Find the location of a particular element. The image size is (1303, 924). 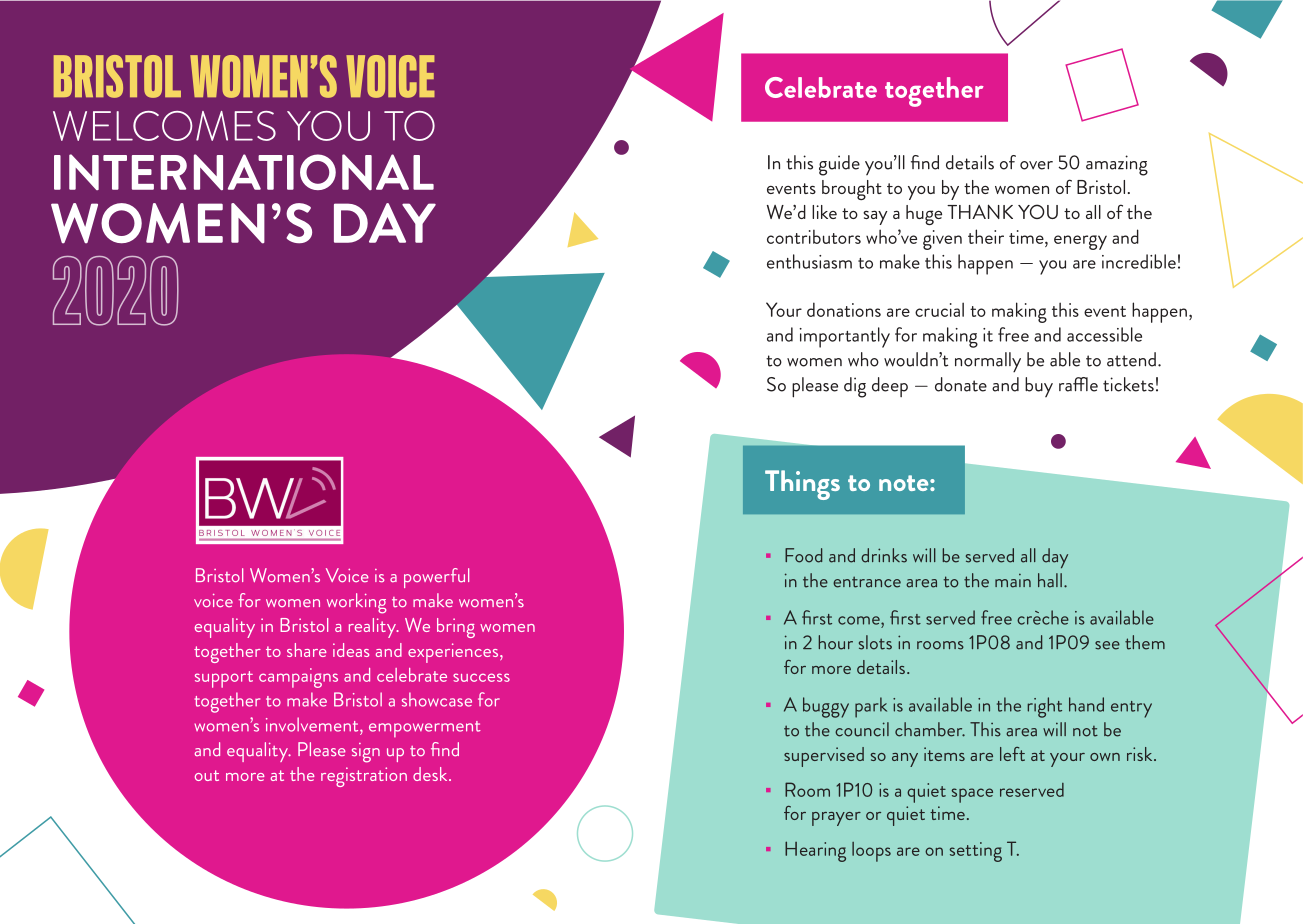

importantly is located at coordinates (845, 337).
